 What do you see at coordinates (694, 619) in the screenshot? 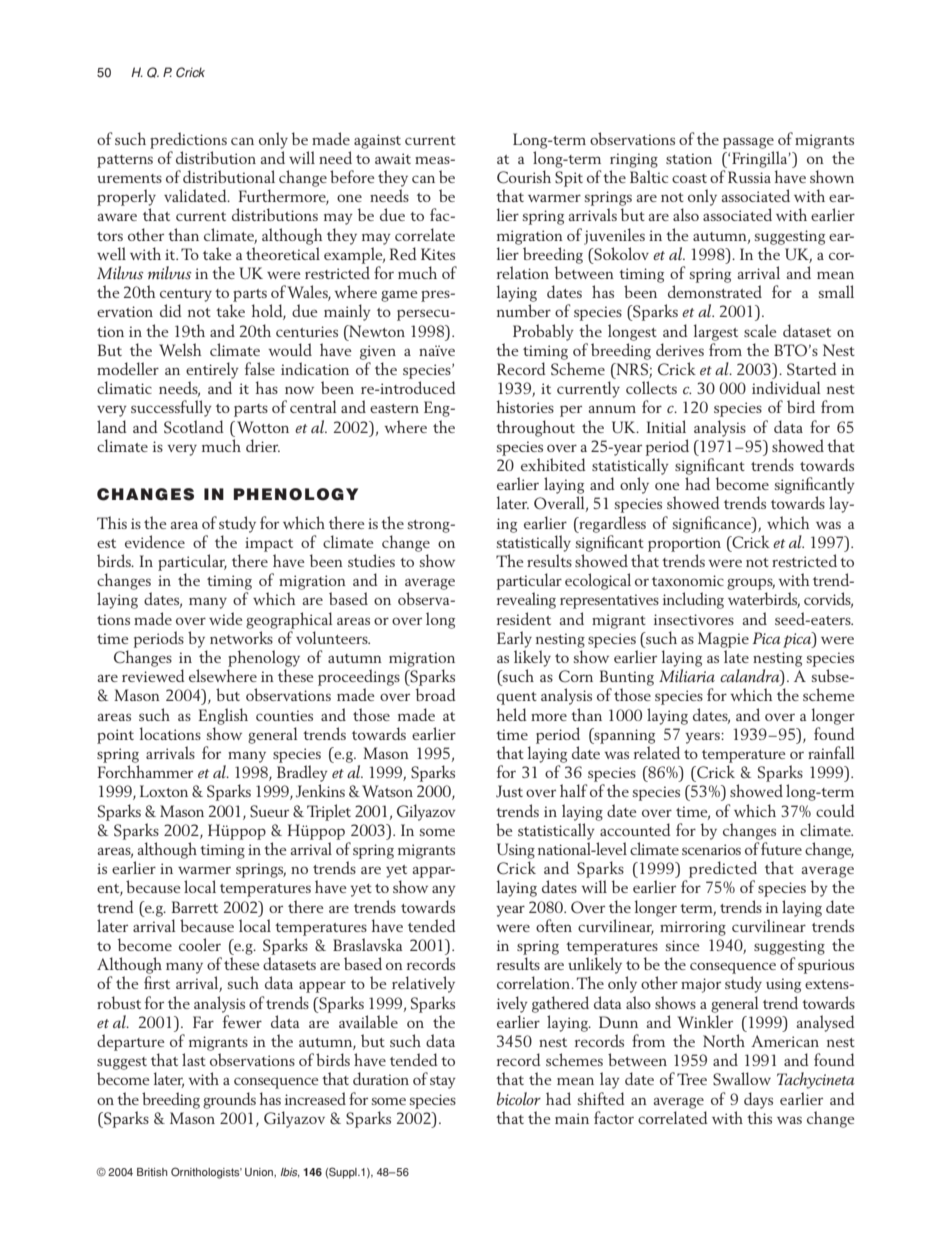
I see `insectivores` at bounding box center [694, 619].
